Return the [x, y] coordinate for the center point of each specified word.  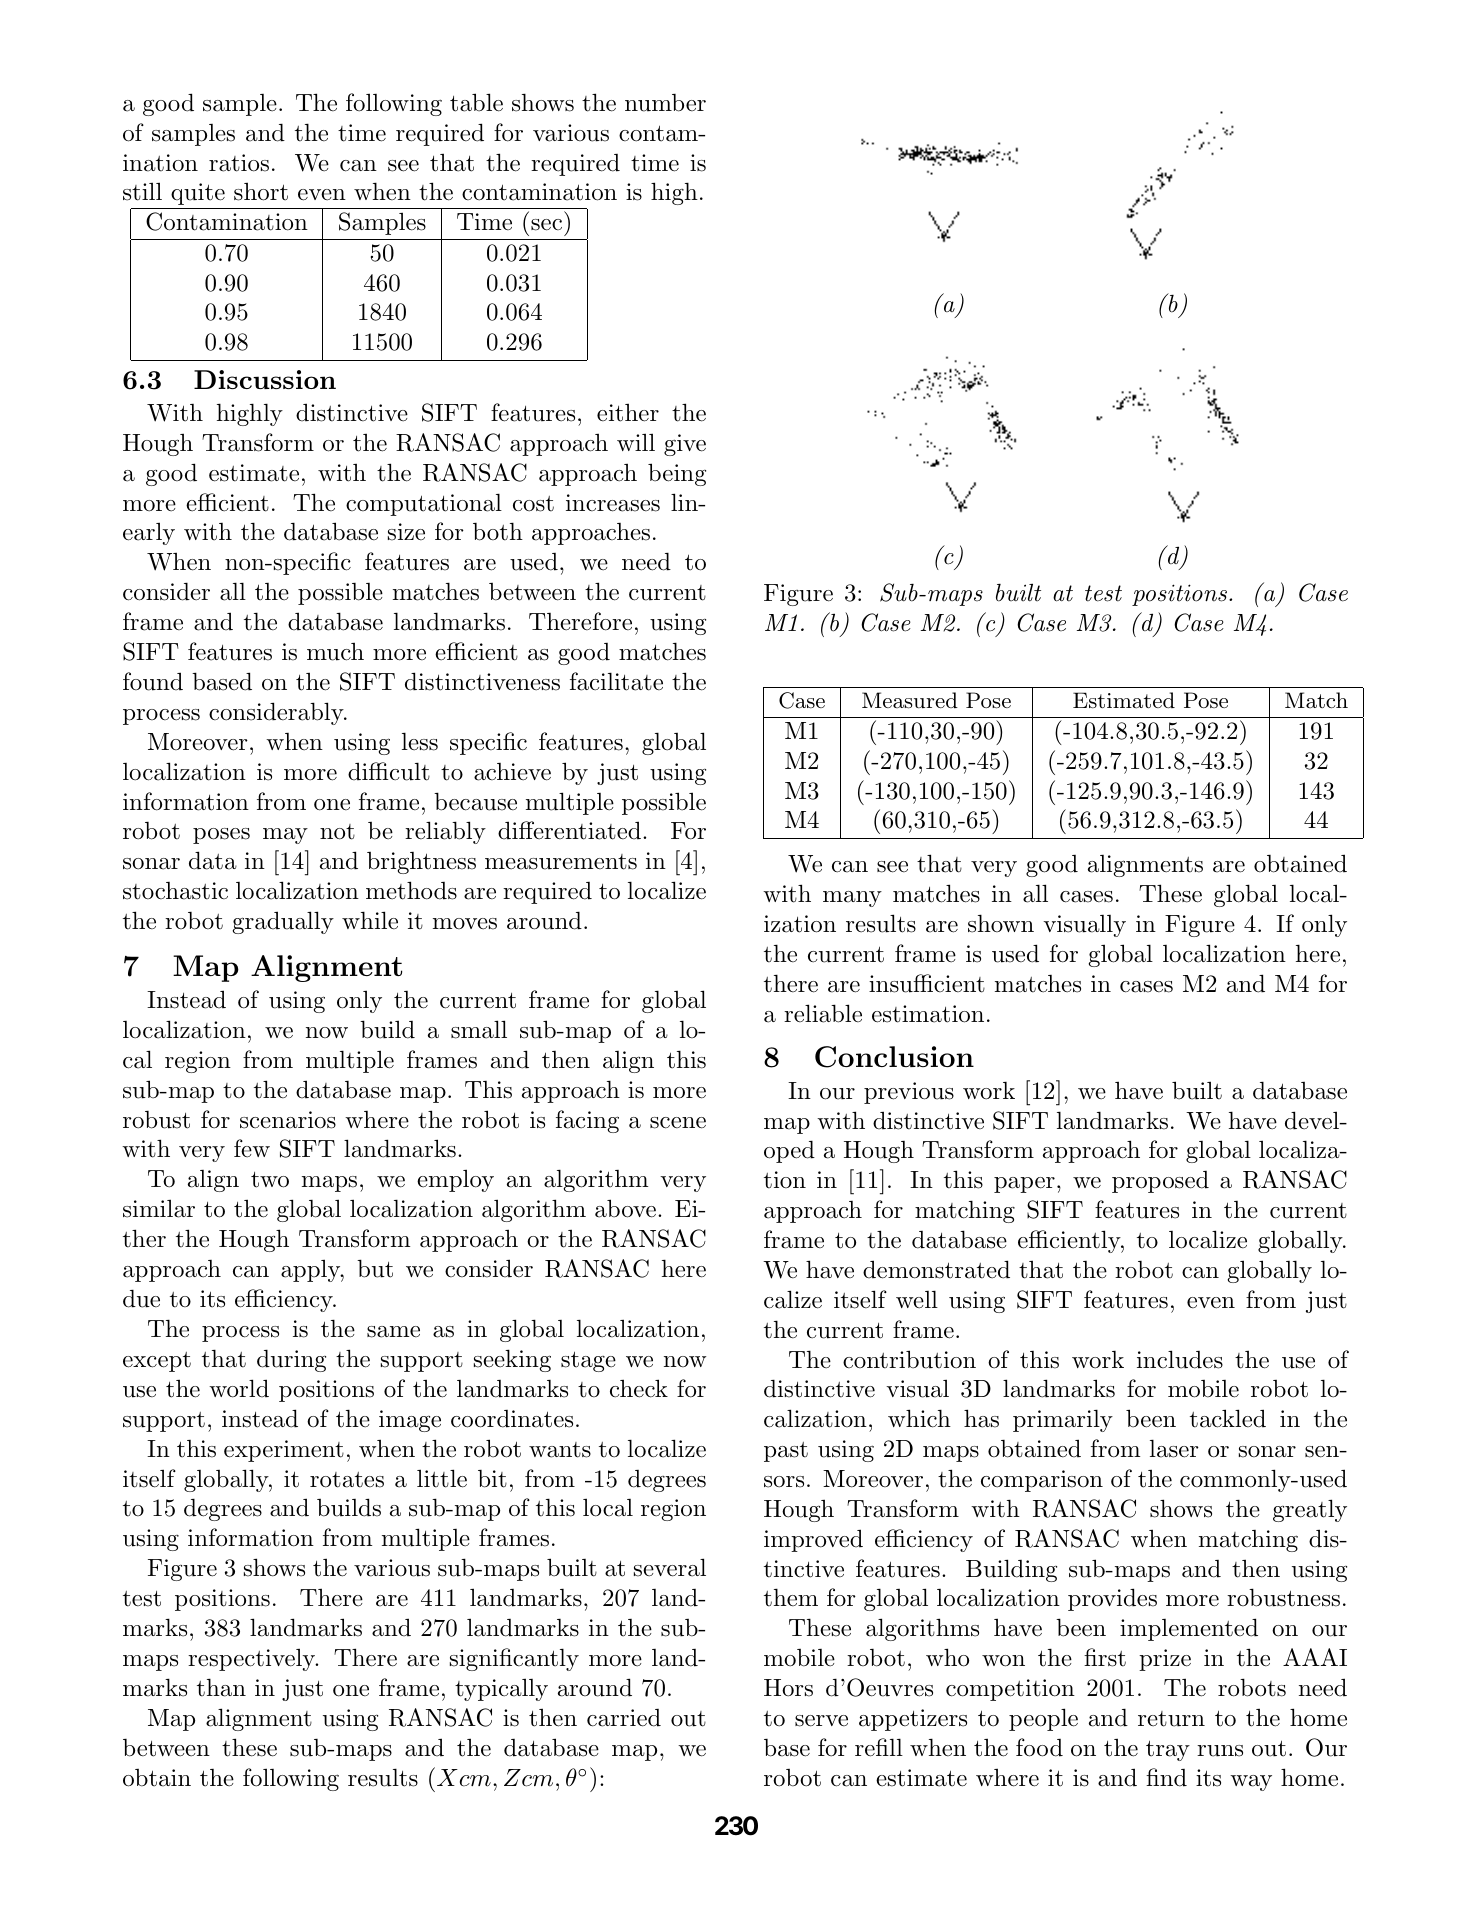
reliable [823, 1013]
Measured [910, 700]
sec [546, 225]
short [261, 191]
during [291, 1360]
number [665, 103]
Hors [788, 1688]
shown [1001, 923]
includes [1180, 1359]
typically [501, 1689]
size [406, 532]
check [639, 1388]
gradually [283, 922]
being [677, 474]
